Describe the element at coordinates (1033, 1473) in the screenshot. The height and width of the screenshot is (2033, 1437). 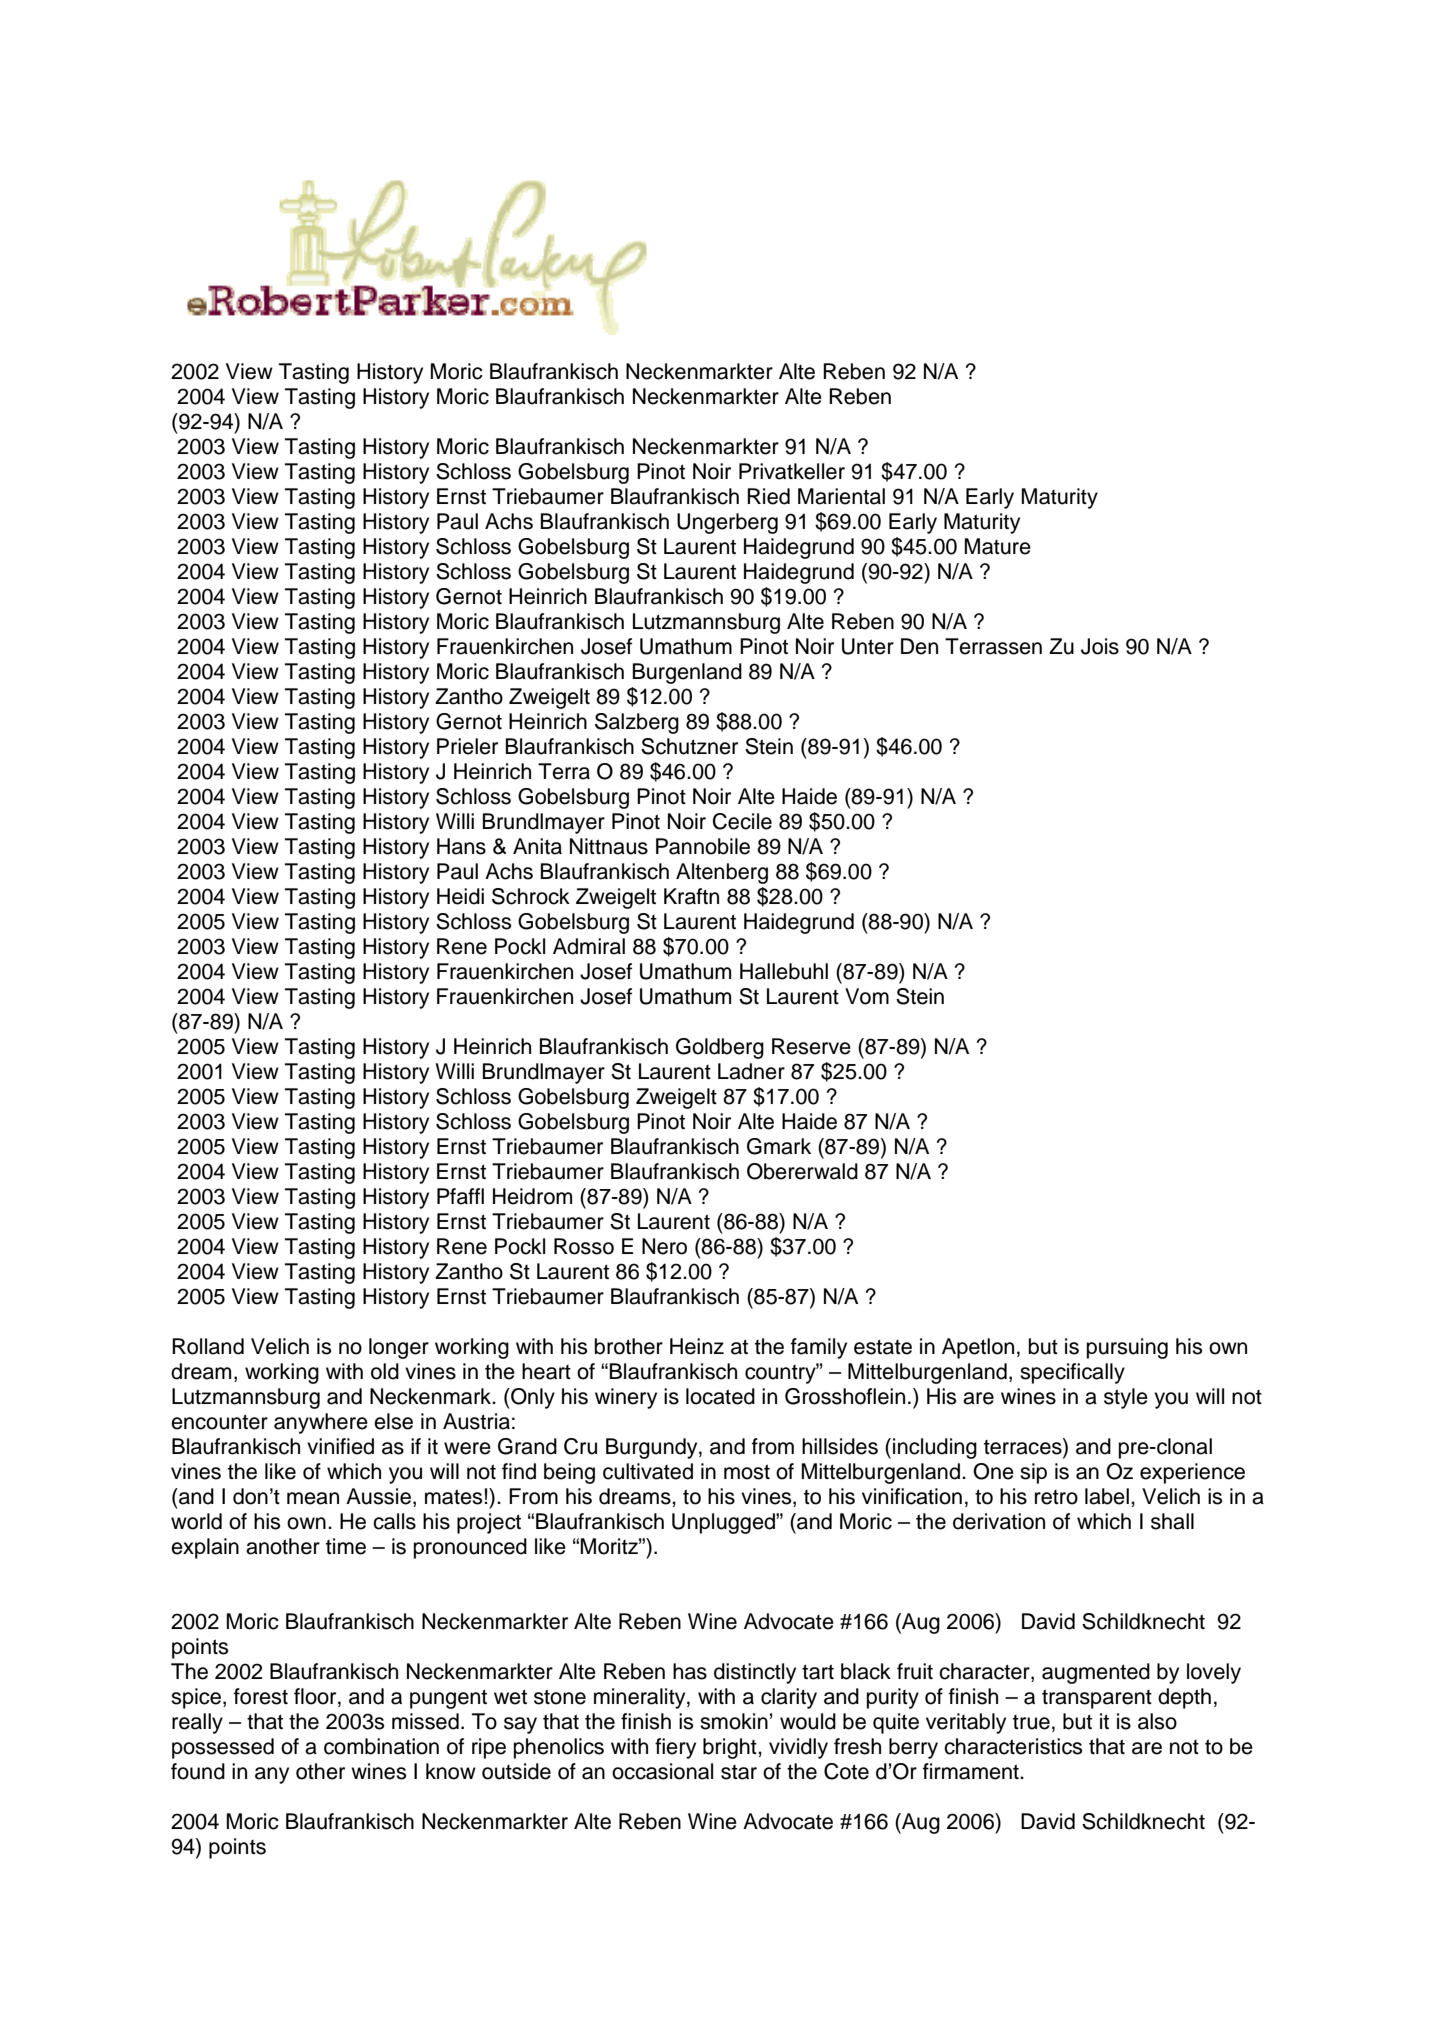
I see `sip` at that location.
